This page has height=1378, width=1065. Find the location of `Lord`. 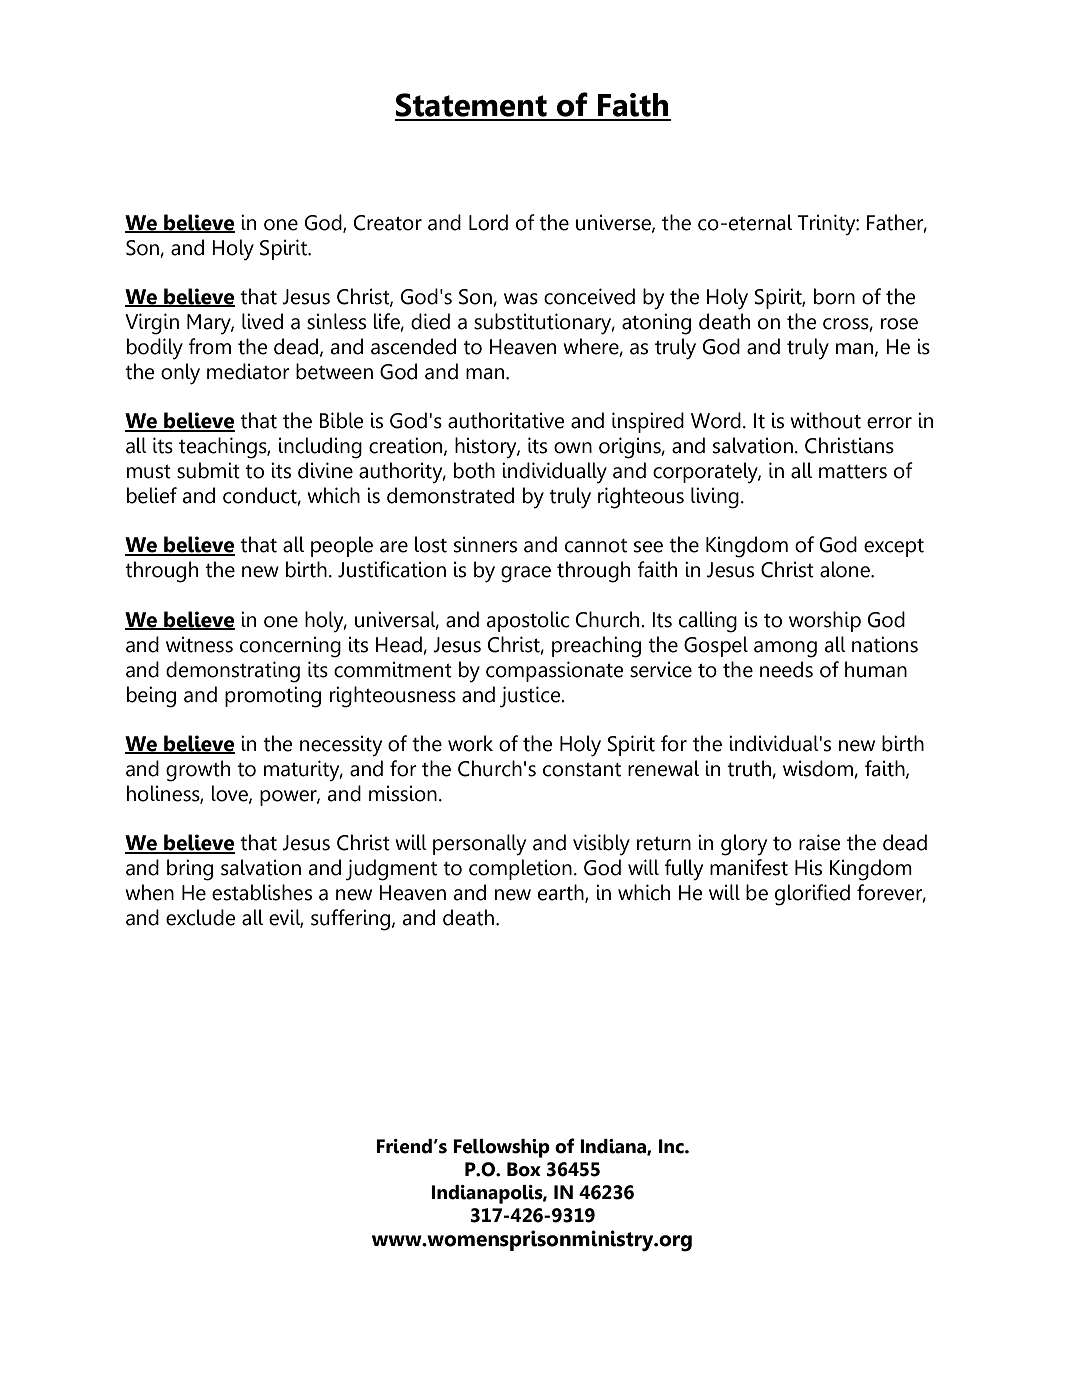

Lord is located at coordinates (488, 222).
